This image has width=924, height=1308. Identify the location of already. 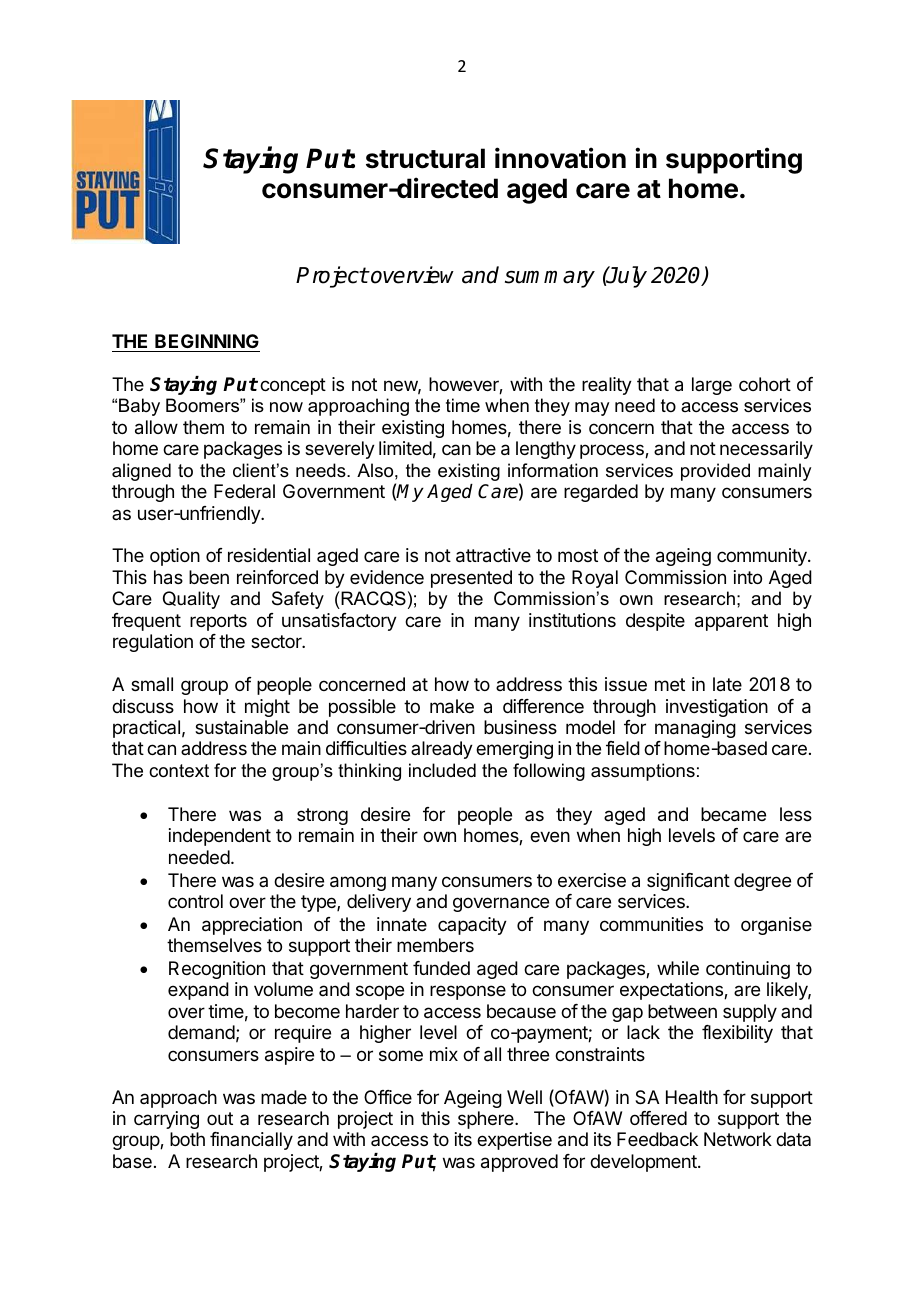
(442, 750).
